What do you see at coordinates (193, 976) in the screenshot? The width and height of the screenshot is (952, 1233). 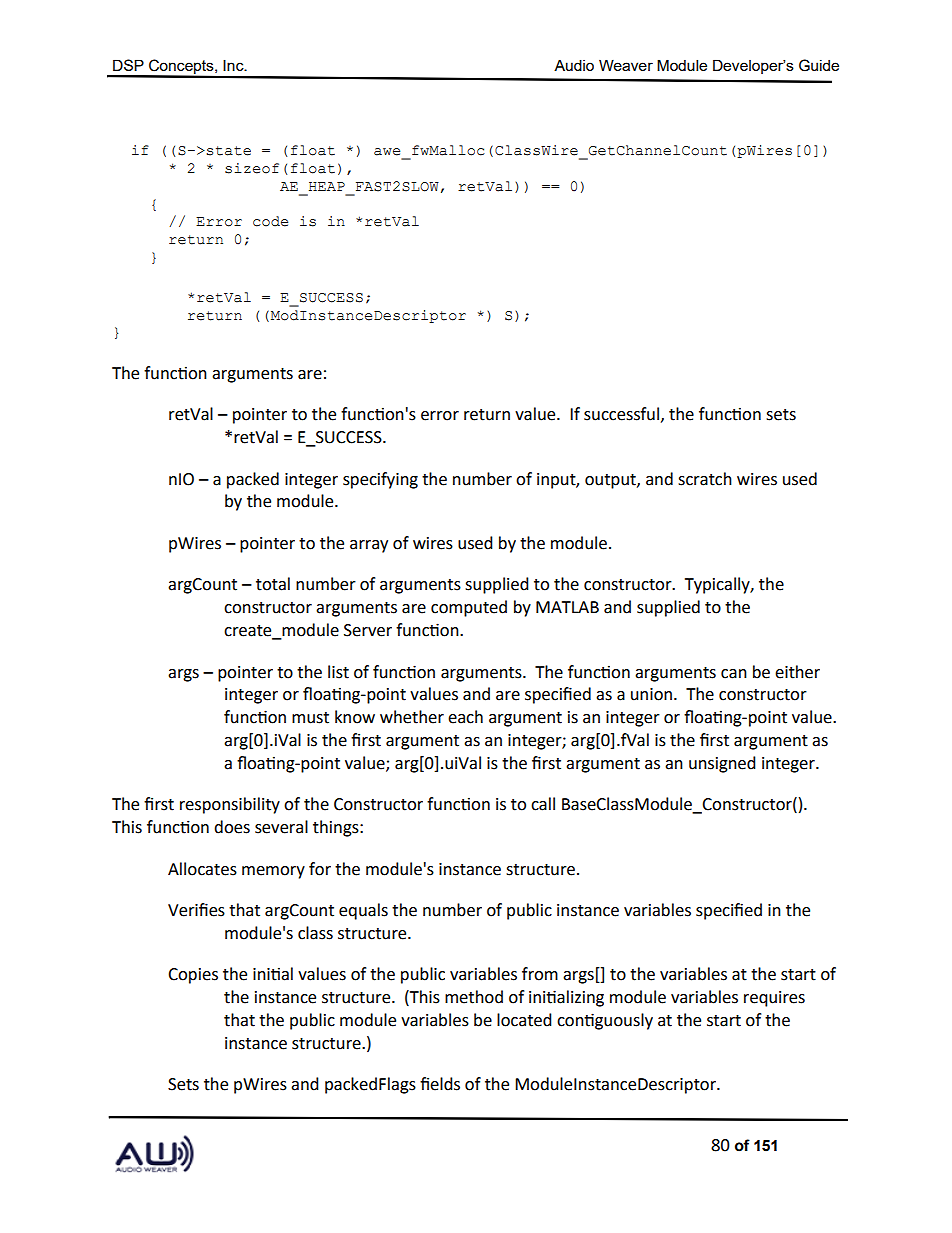 I see `Copies` at bounding box center [193, 976].
